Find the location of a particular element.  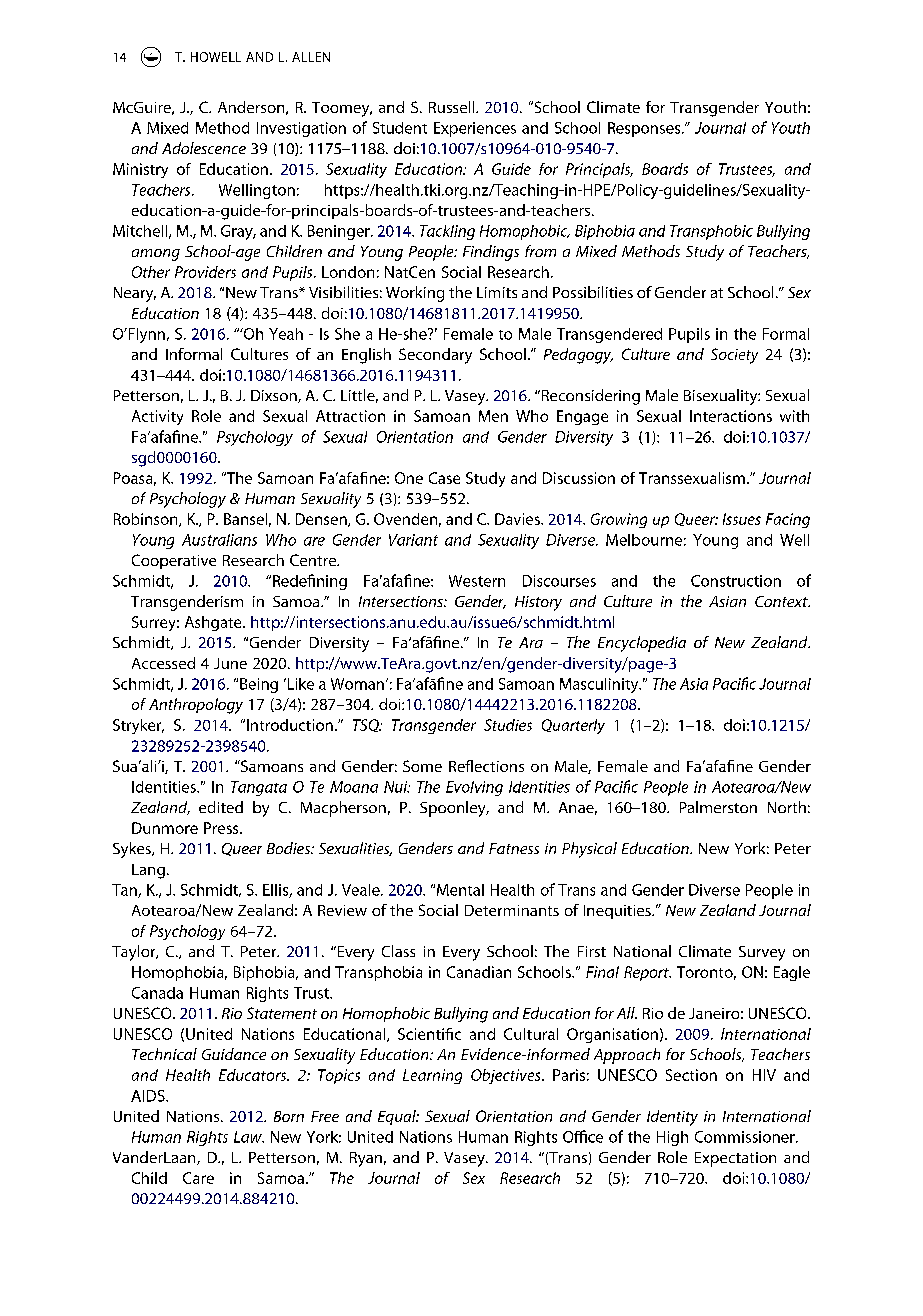

Law is located at coordinates (249, 1137).
